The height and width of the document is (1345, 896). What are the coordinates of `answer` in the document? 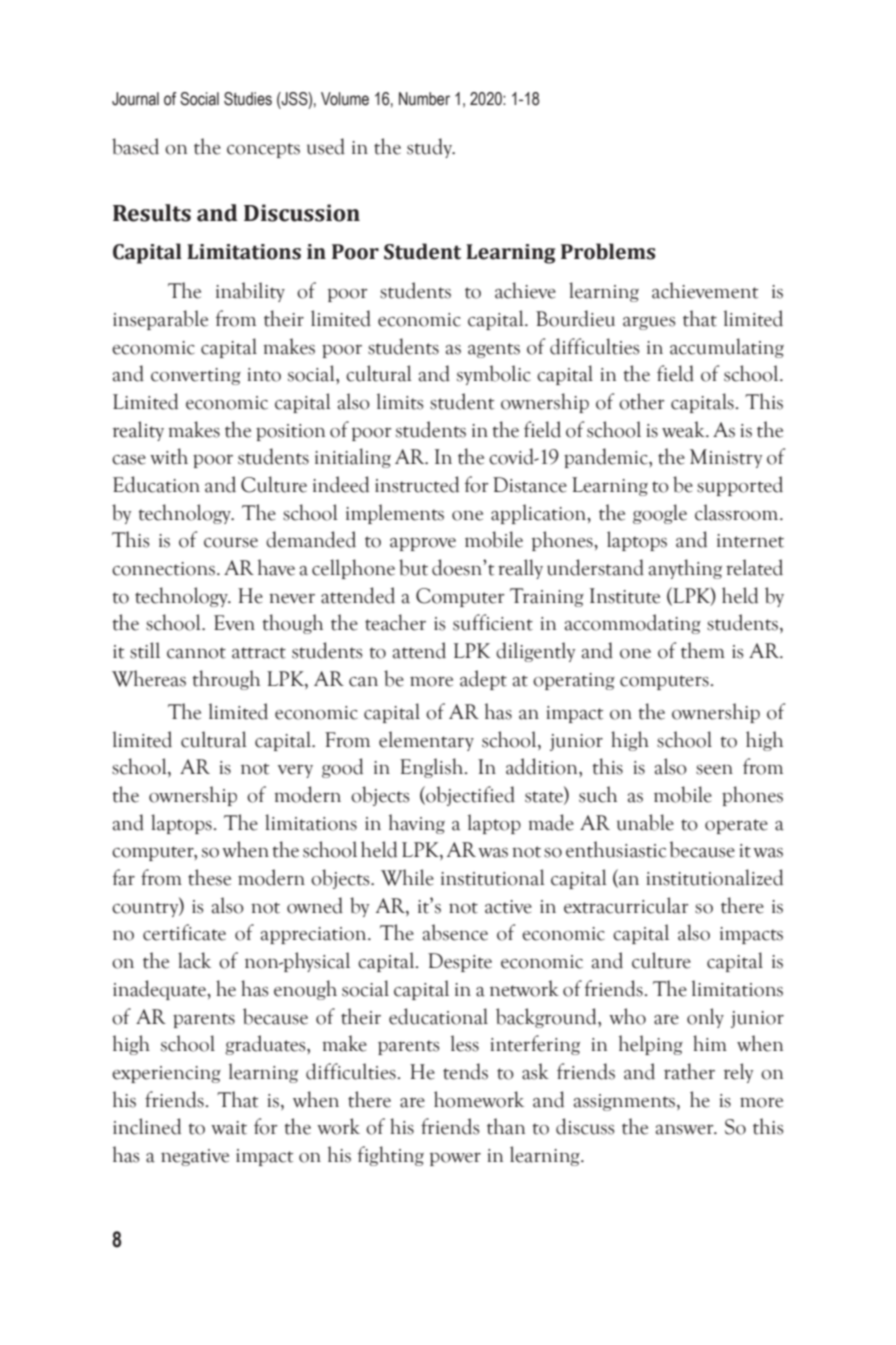 It's located at (686, 1129).
